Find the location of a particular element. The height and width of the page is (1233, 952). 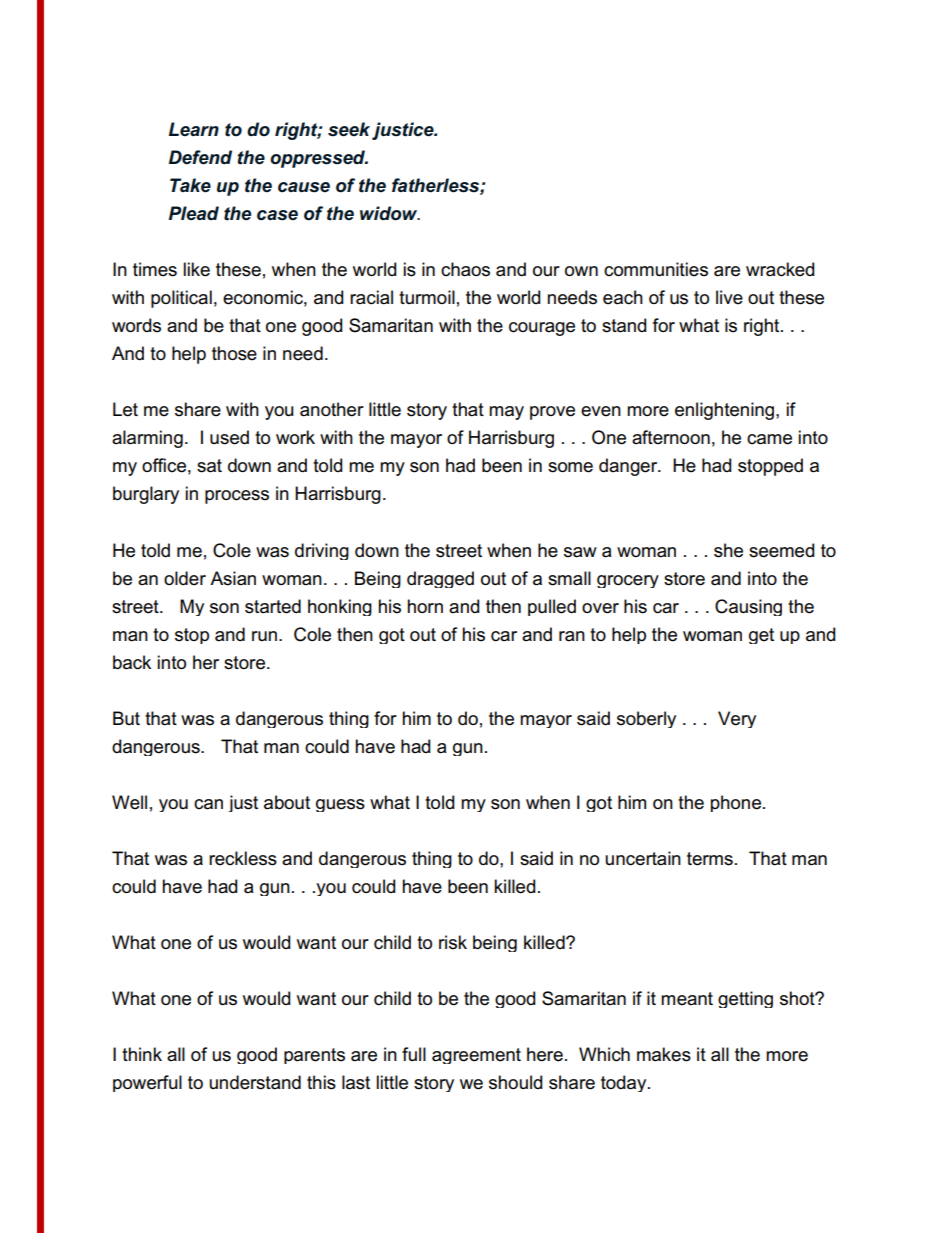

terms is located at coordinates (710, 859).
